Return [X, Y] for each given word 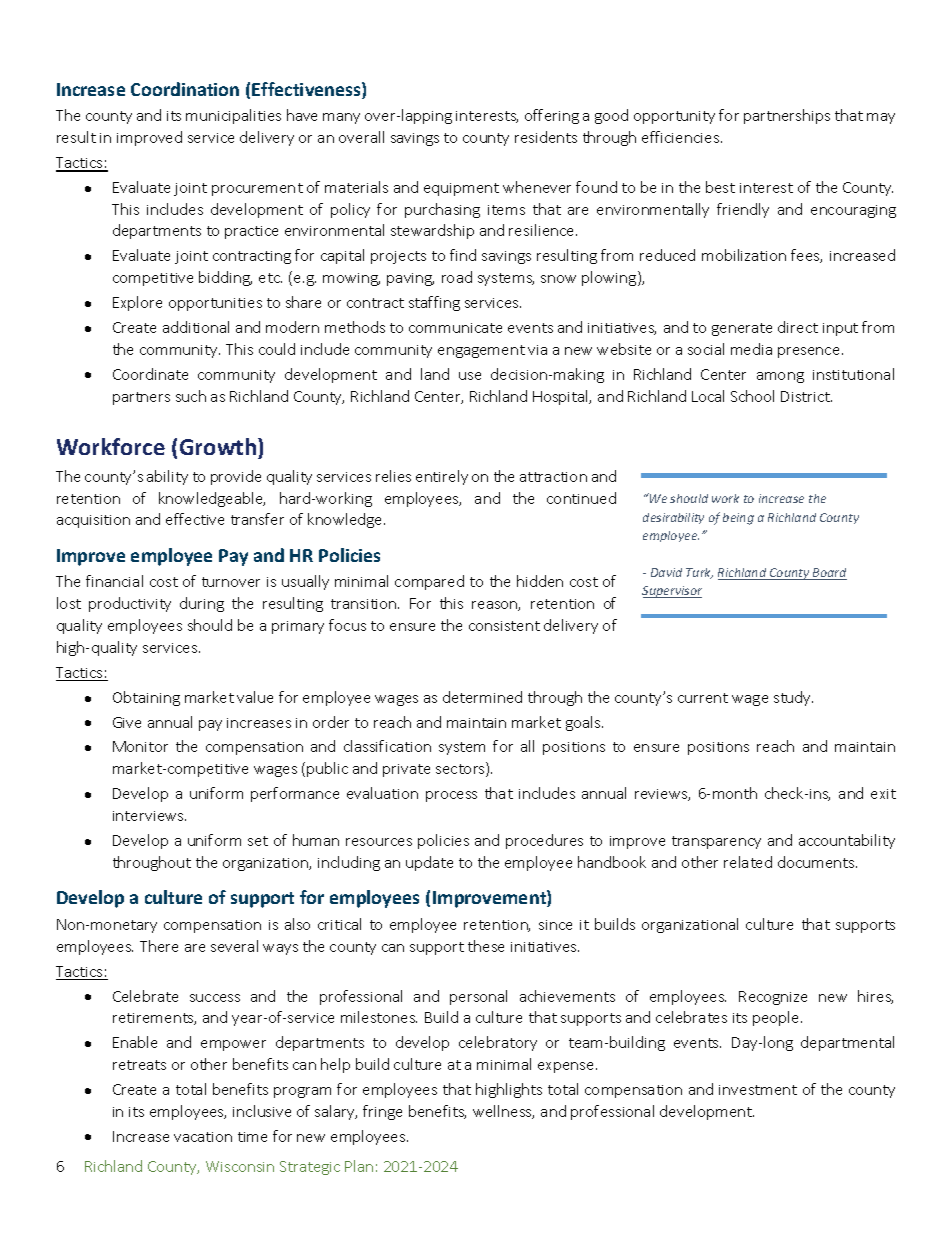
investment [758, 1090]
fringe [382, 1112]
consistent [504, 626]
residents [546, 137]
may [881, 118]
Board [829, 574]
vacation [203, 1137]
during [202, 604]
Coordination [185, 89]
